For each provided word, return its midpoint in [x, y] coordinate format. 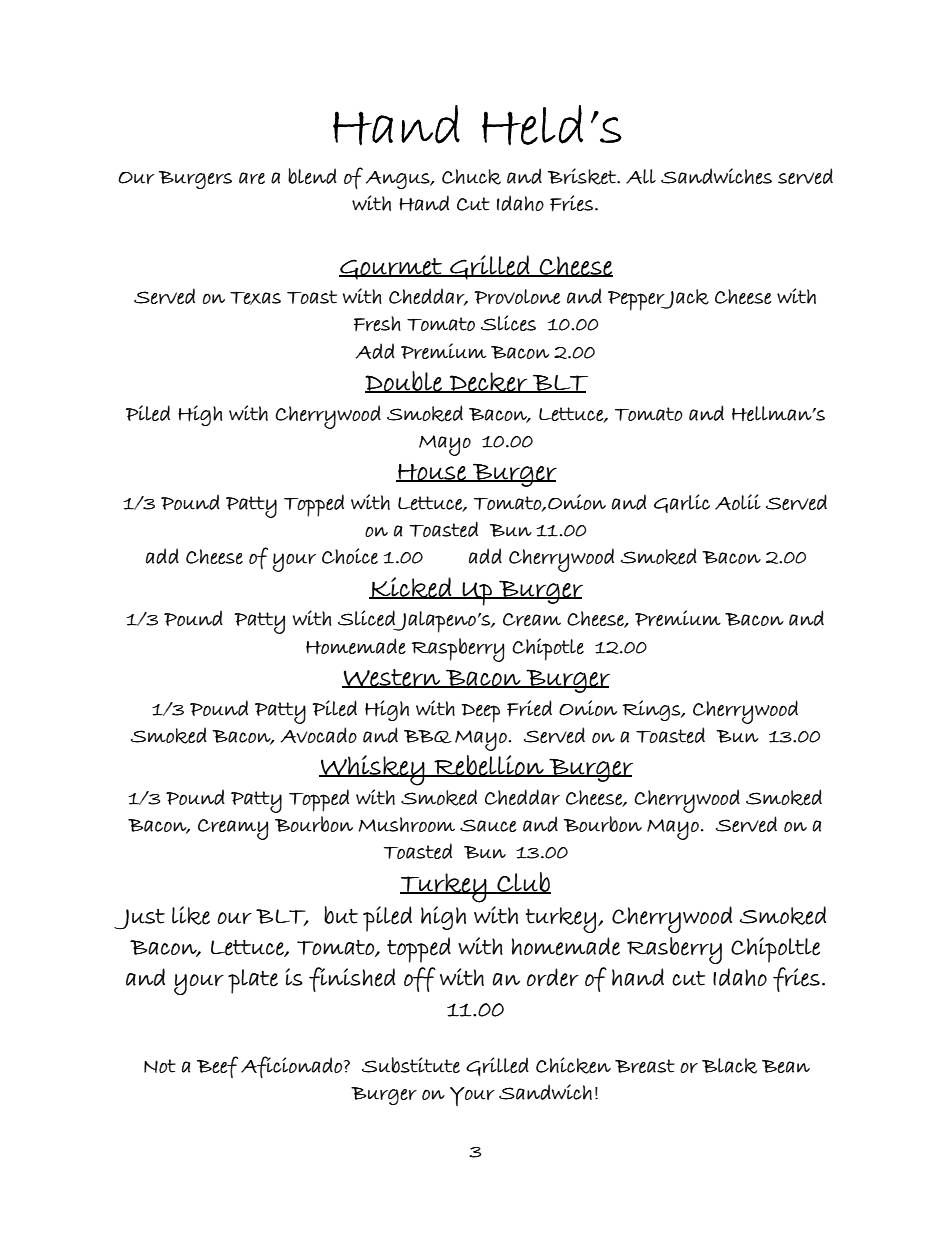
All [641, 176]
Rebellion [489, 766]
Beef [217, 1067]
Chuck [471, 177]
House [432, 473]
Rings [652, 710]
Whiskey [372, 770]
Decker [489, 382]
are [252, 178]
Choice [350, 556]
